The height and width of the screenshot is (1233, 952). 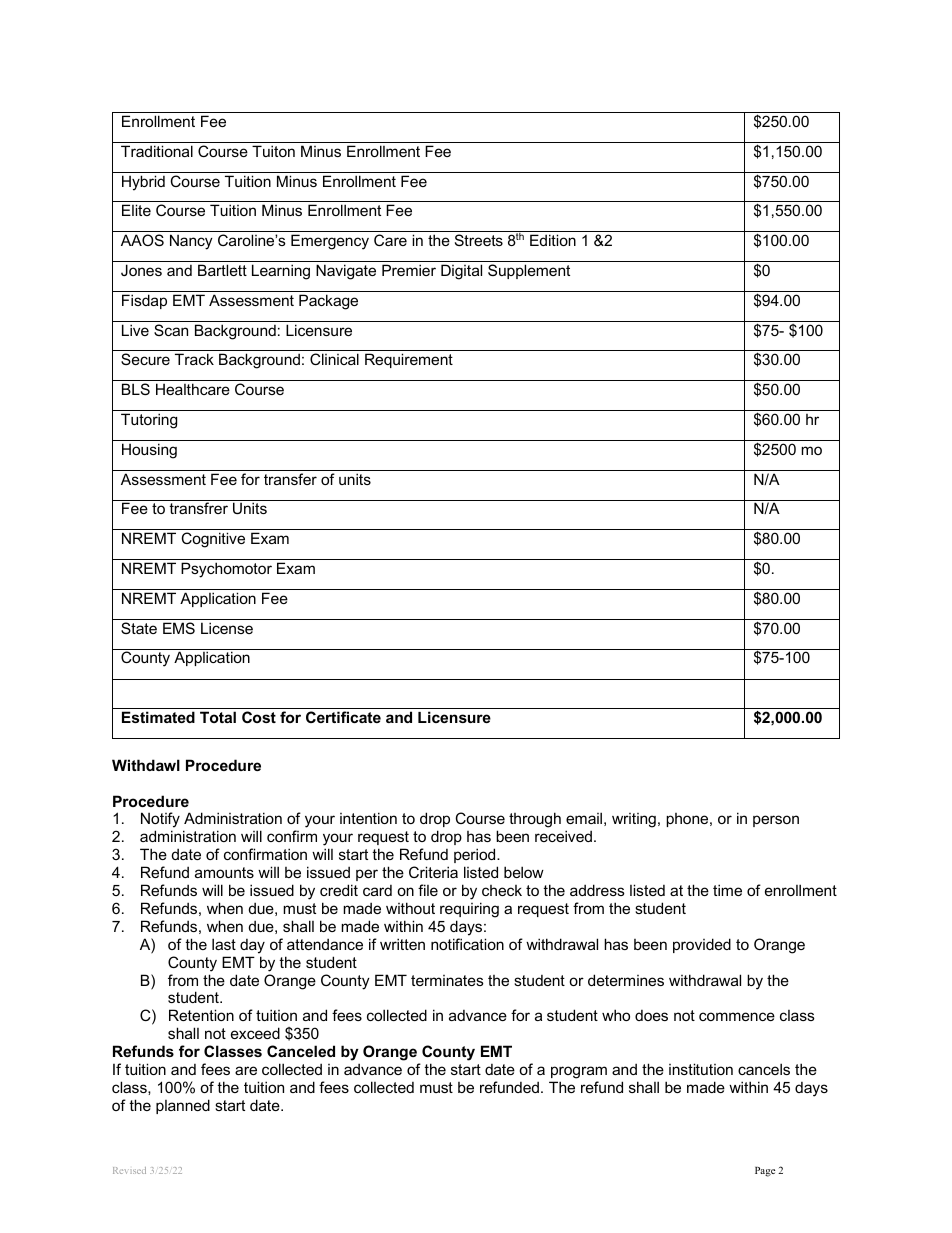 What do you see at coordinates (688, 820) in the screenshot?
I see `phone` at bounding box center [688, 820].
